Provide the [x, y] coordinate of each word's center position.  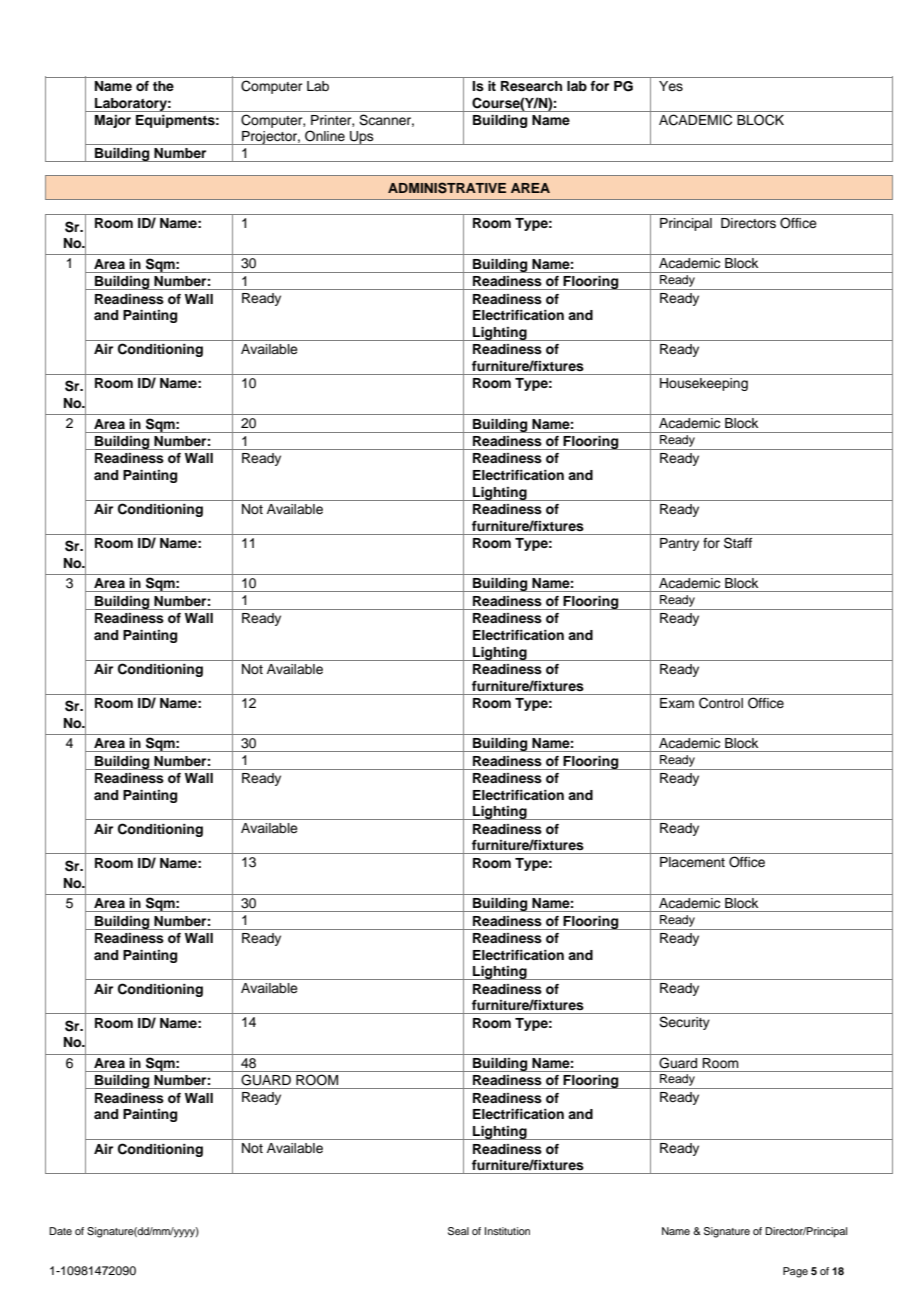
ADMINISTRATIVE [447, 188]
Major [113, 121]
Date [60, 1231]
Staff [738, 543]
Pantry [679, 544]
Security [684, 1023]
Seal [458, 1231]
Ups [362, 138]
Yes [671, 86]
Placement [692, 862]
